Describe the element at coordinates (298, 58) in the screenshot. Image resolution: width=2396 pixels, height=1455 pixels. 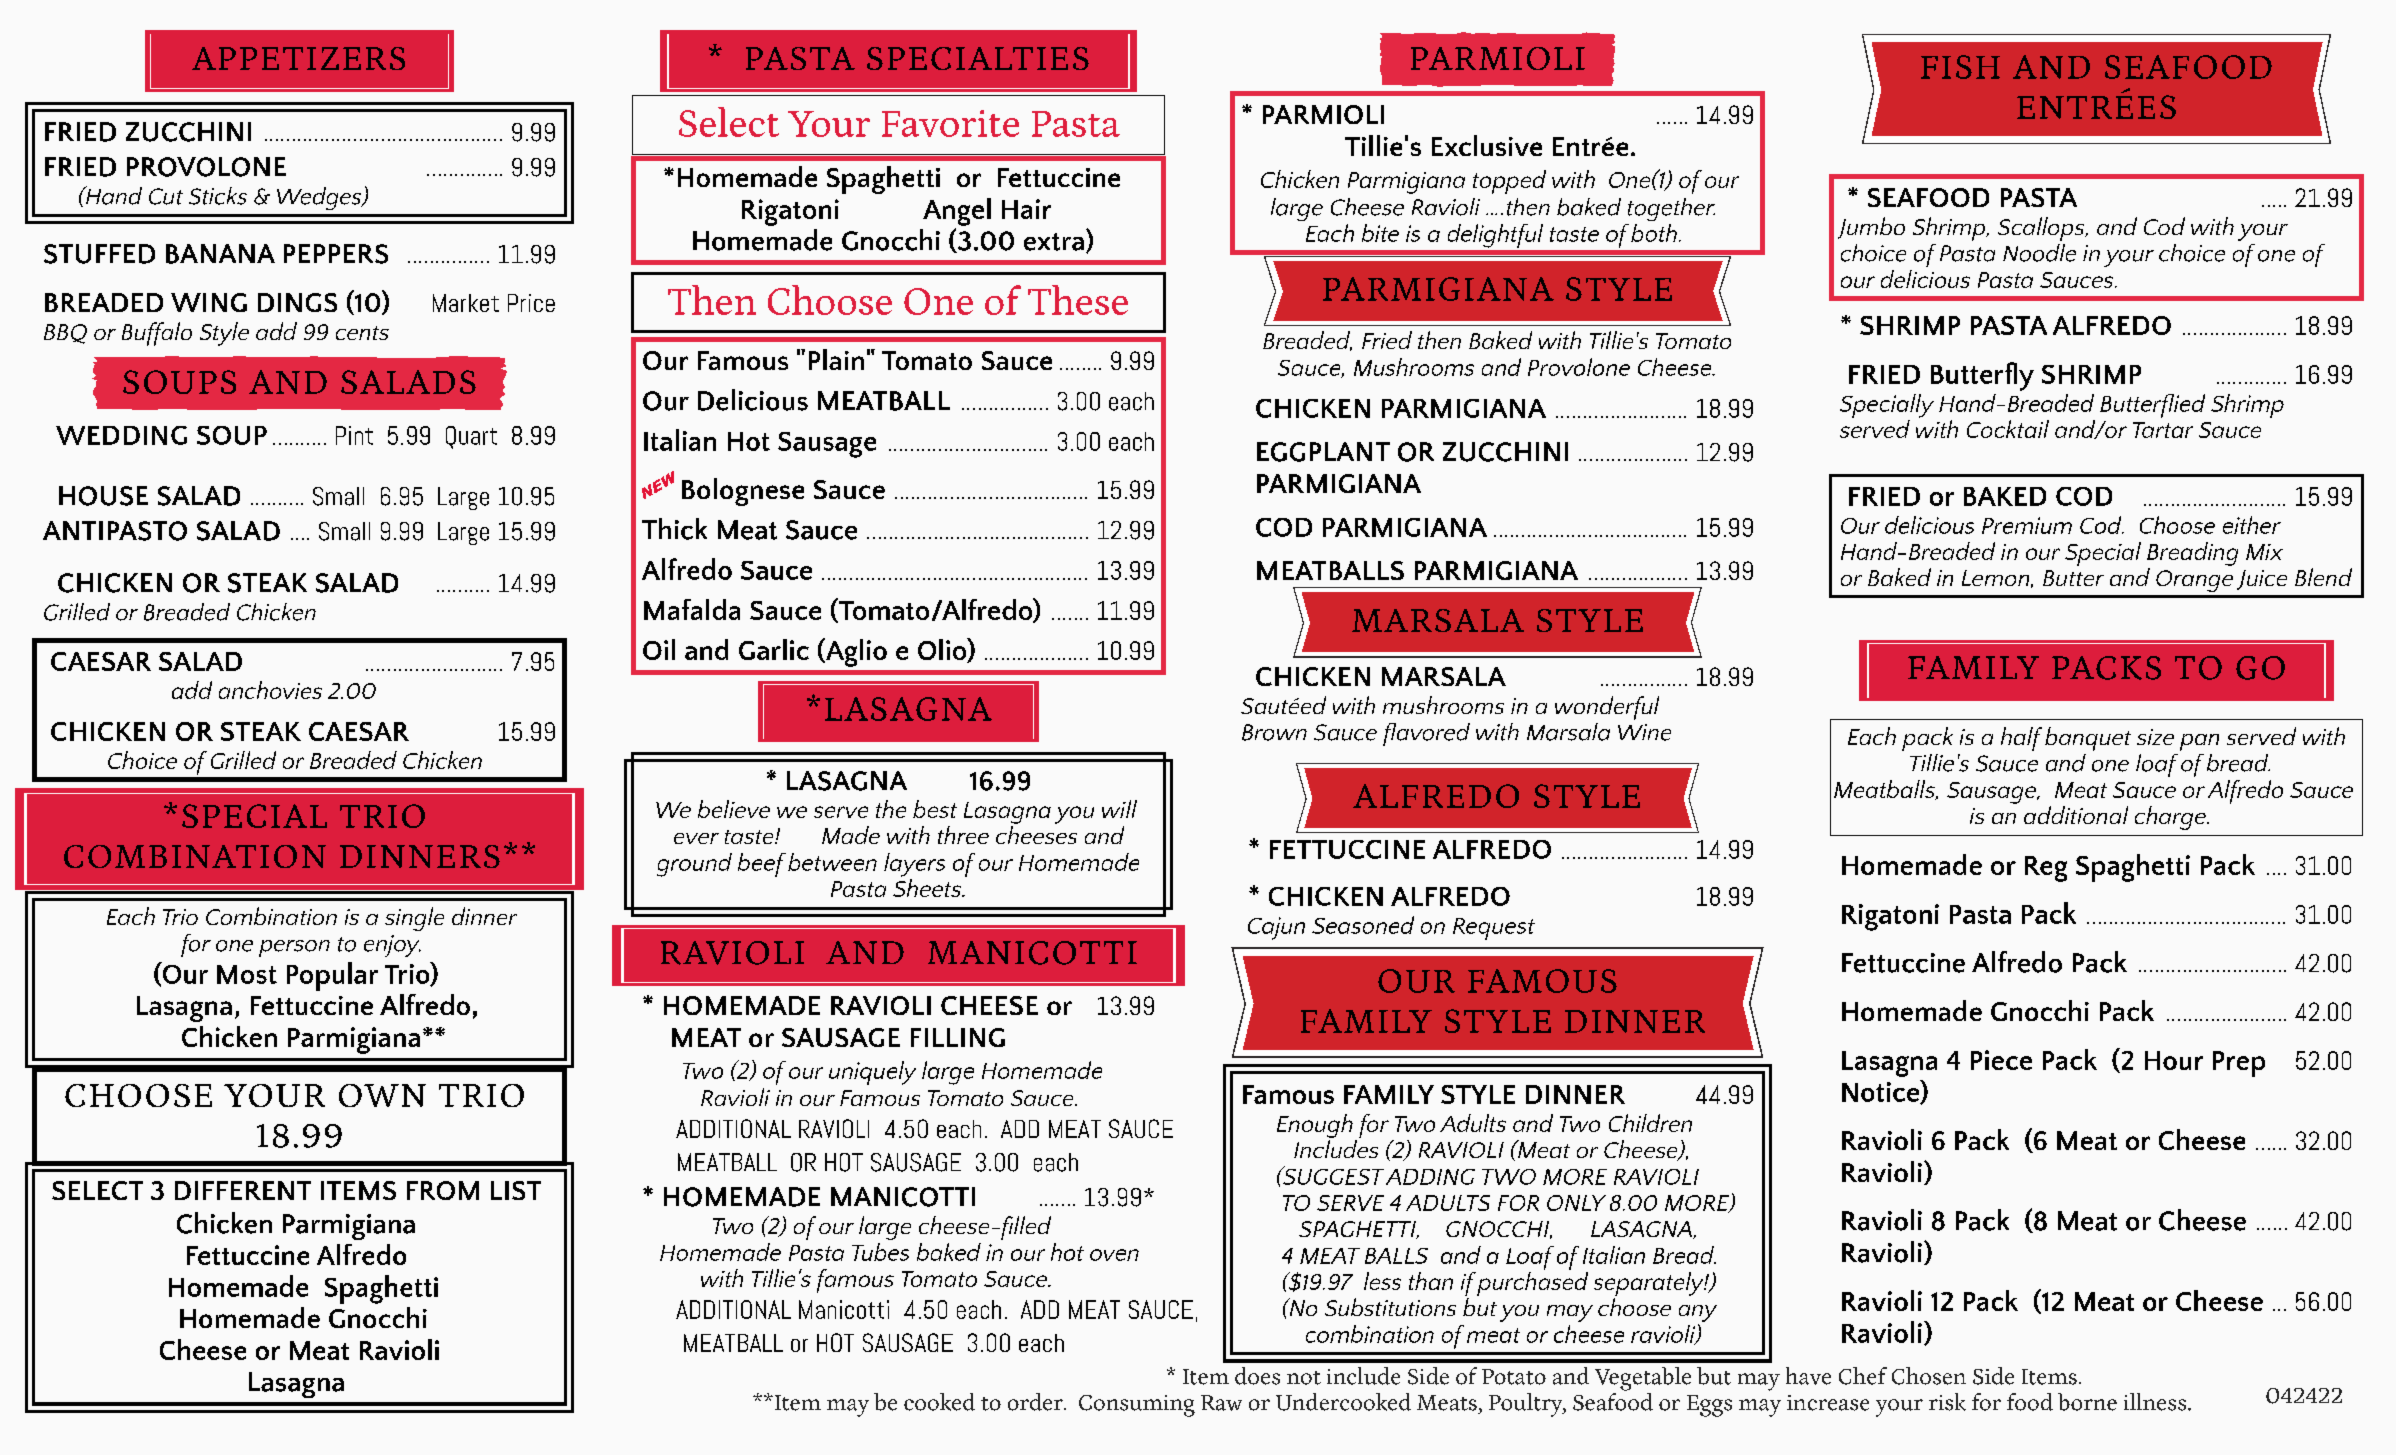
I see `APPETIZERS` at that location.
